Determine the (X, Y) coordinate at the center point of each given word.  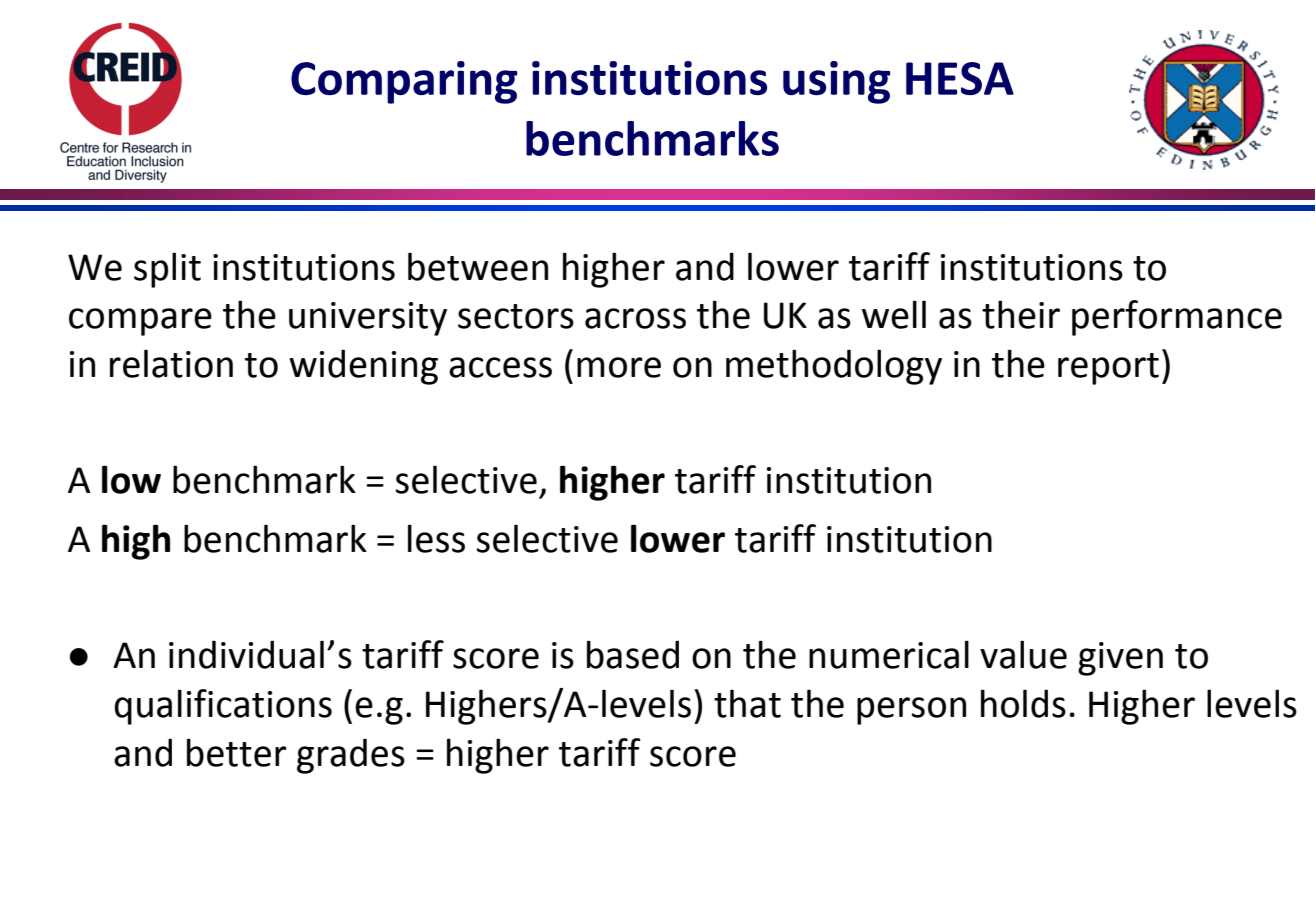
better (237, 752)
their (1021, 314)
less (436, 538)
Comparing (404, 82)
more (619, 367)
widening (363, 367)
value (1023, 654)
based (633, 654)
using (836, 82)
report (1108, 369)
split (167, 270)
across (635, 318)
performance (1177, 318)
